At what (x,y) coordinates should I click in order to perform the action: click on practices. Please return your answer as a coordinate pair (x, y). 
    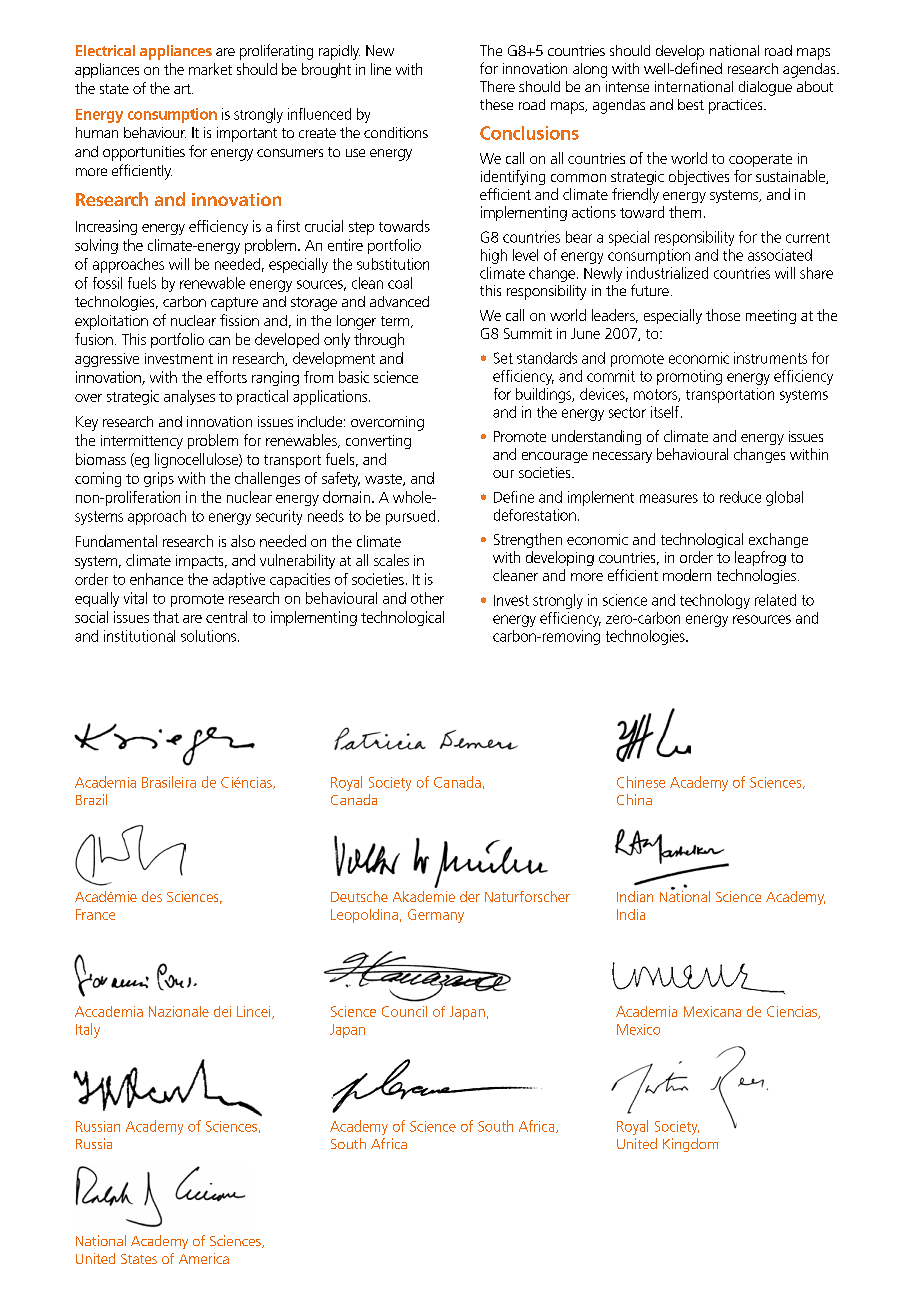
    Looking at the image, I should click on (737, 106).
